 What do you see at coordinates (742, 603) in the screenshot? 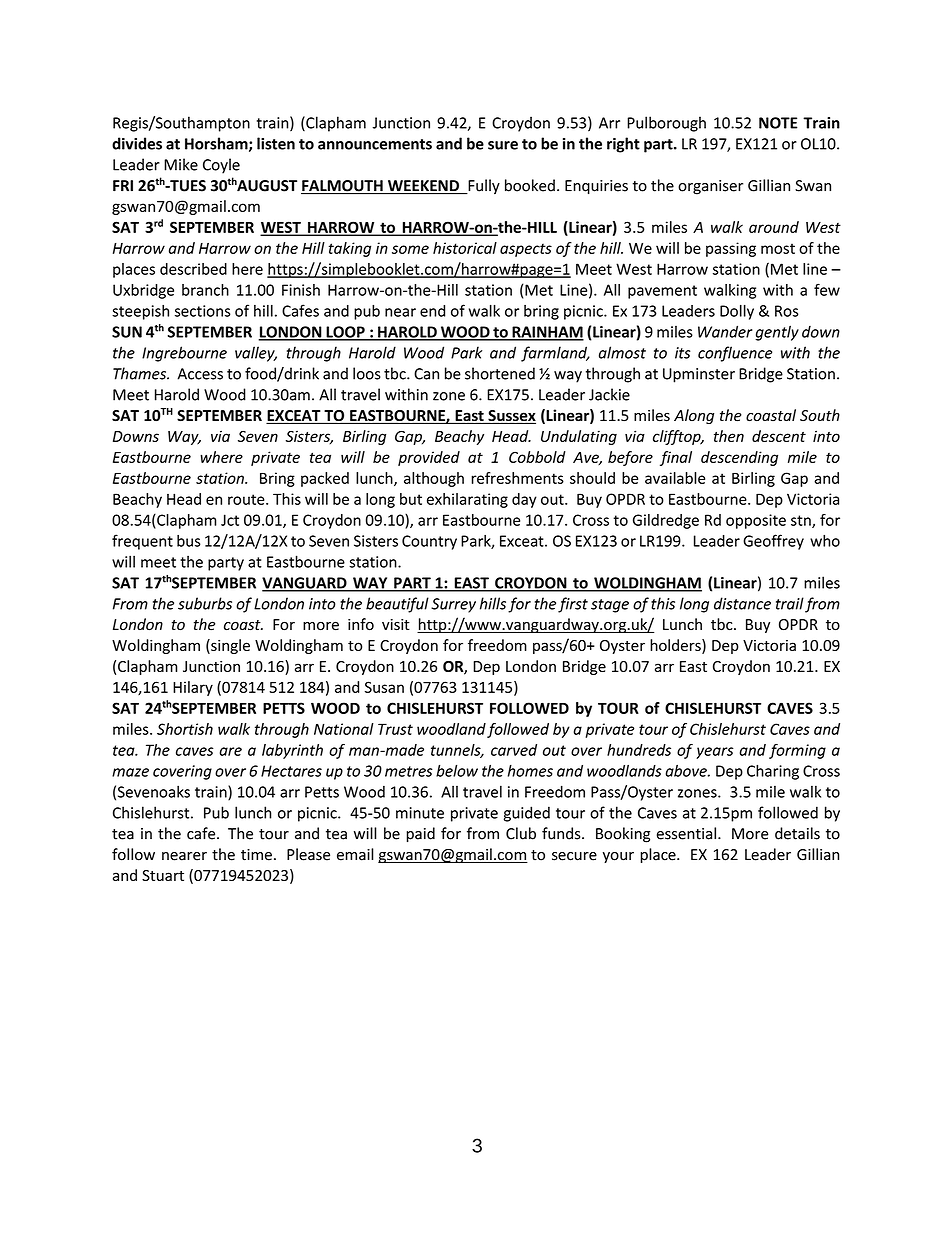
I see `distance` at bounding box center [742, 603].
